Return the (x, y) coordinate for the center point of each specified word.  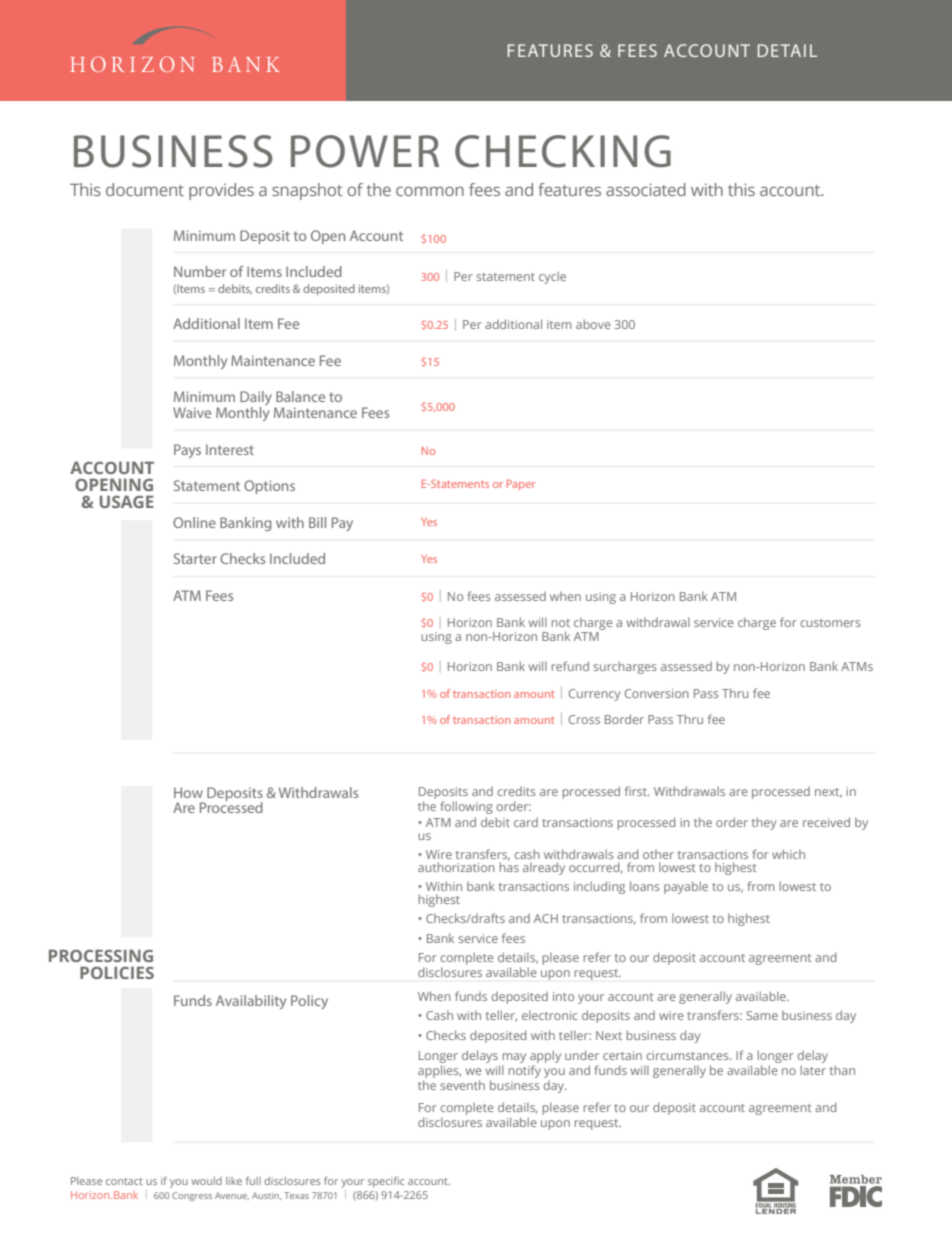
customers (830, 623)
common (430, 191)
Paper (521, 484)
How (188, 792)
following (466, 807)
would (206, 1181)
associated (646, 189)
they (764, 823)
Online (194, 522)
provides (221, 191)
